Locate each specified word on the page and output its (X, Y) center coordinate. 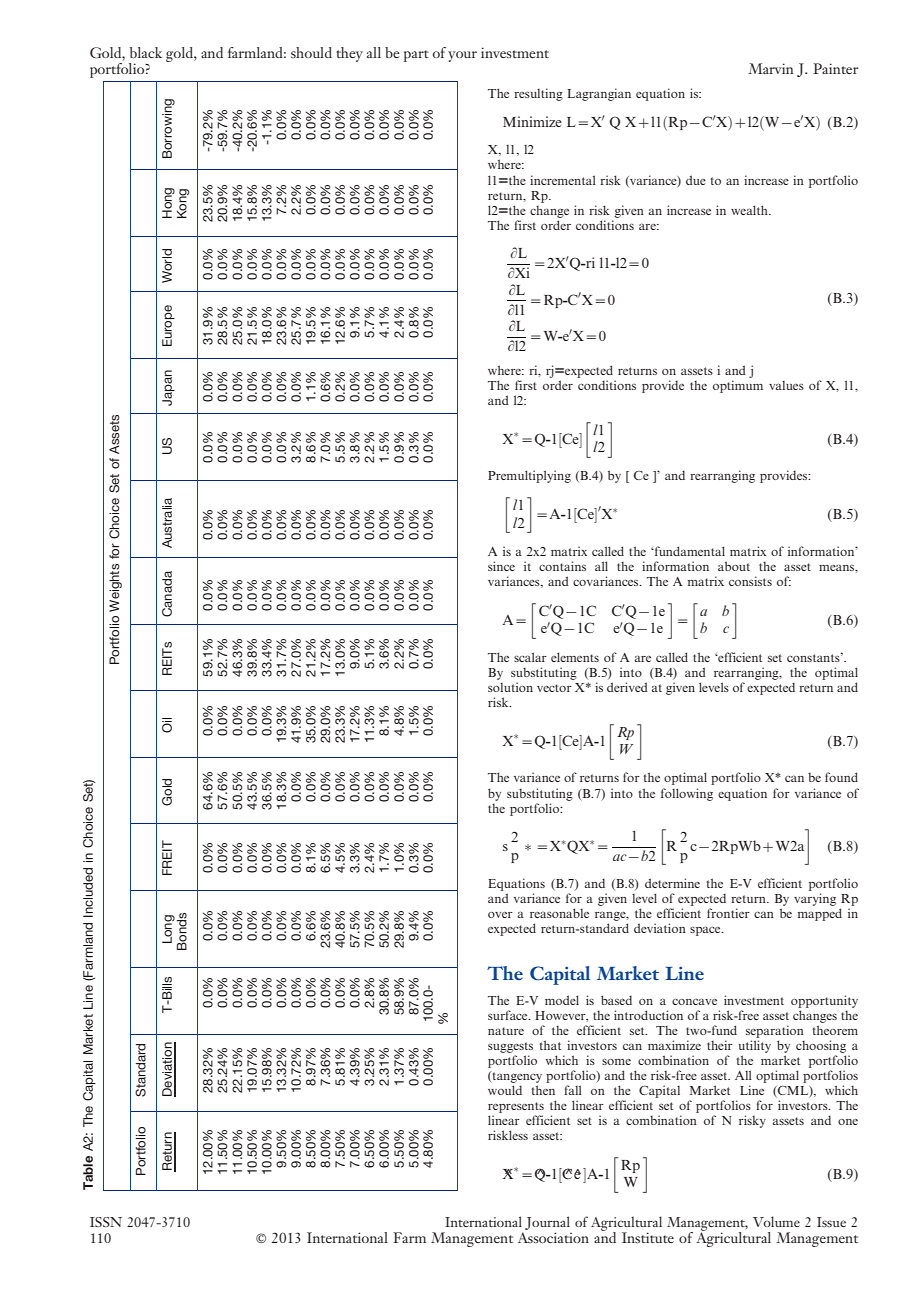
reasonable (559, 913)
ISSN (106, 1222)
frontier (728, 913)
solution (510, 687)
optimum (738, 386)
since (501, 566)
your (462, 56)
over (500, 915)
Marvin (771, 68)
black (146, 52)
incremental (563, 180)
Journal (547, 1223)
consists (750, 581)
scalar (530, 657)
